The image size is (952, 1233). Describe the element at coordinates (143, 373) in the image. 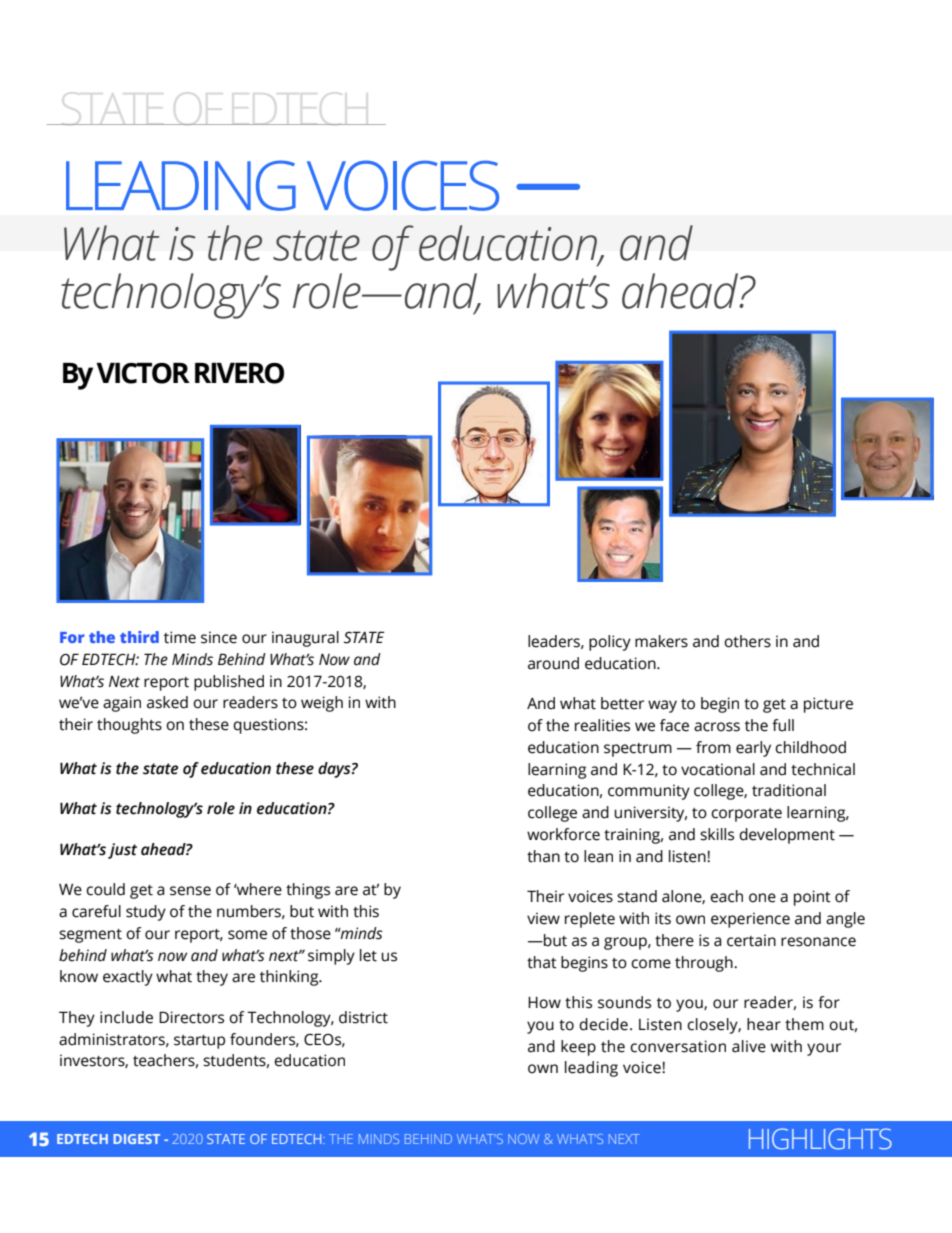

I see `VICTOR` at that location.
